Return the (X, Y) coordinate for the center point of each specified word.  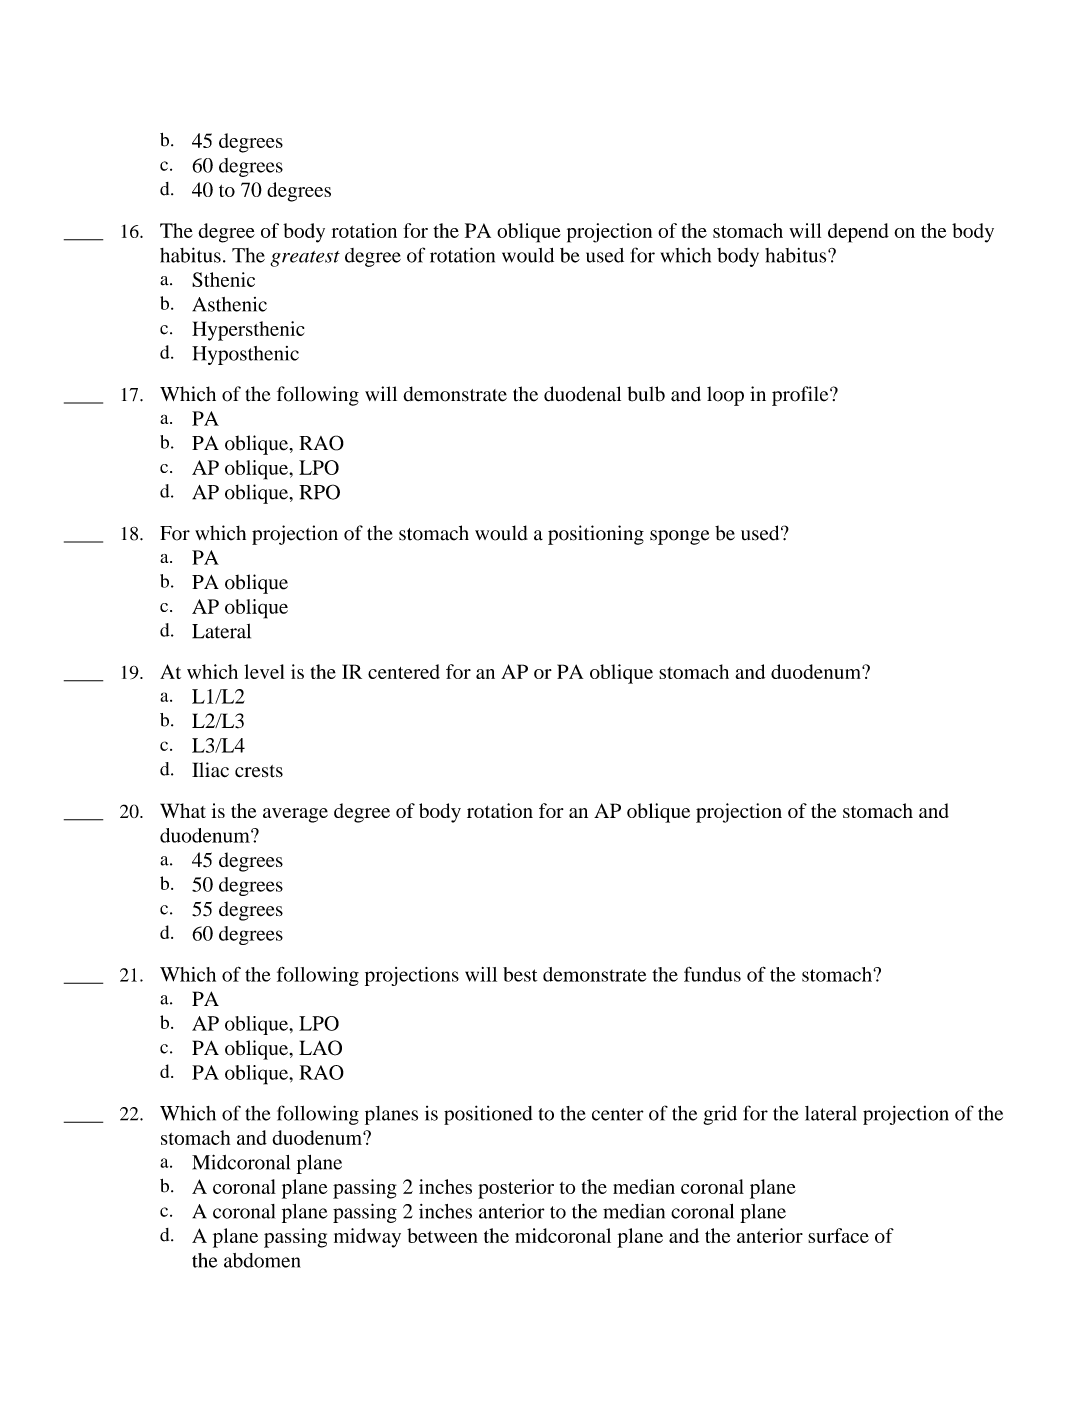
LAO (320, 1048)
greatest (305, 259)
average (295, 815)
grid (720, 1115)
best (520, 974)
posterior (516, 1189)
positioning (596, 535)
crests (259, 771)
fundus (712, 974)
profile (801, 396)
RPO (319, 492)
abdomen (262, 1260)
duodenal (582, 394)
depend (858, 233)
